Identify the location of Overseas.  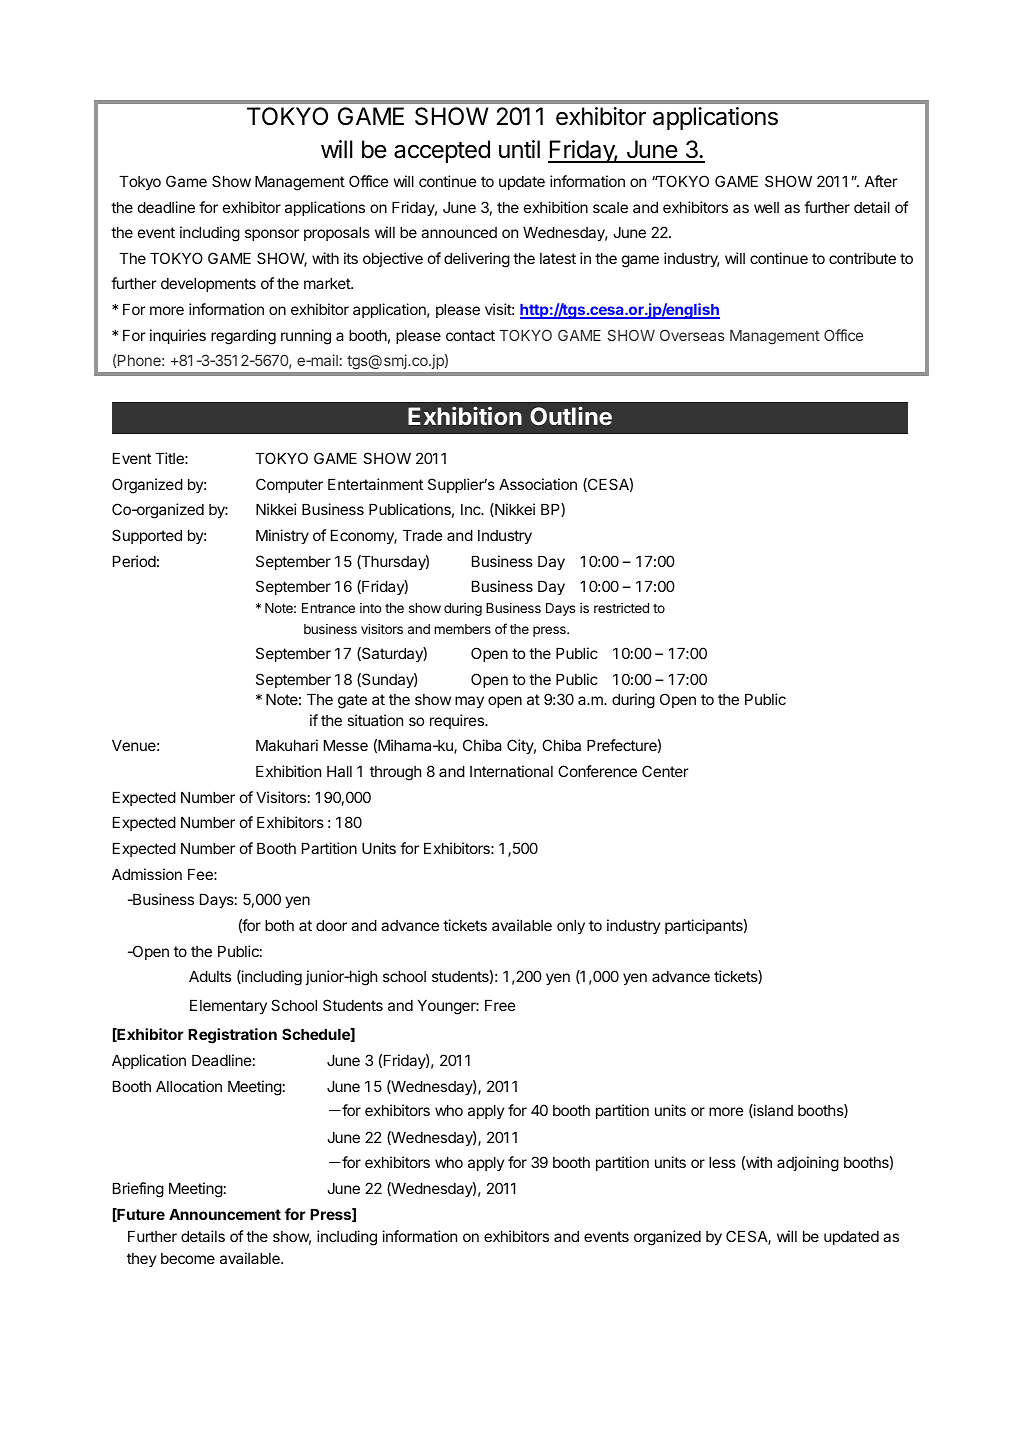
(692, 335).
